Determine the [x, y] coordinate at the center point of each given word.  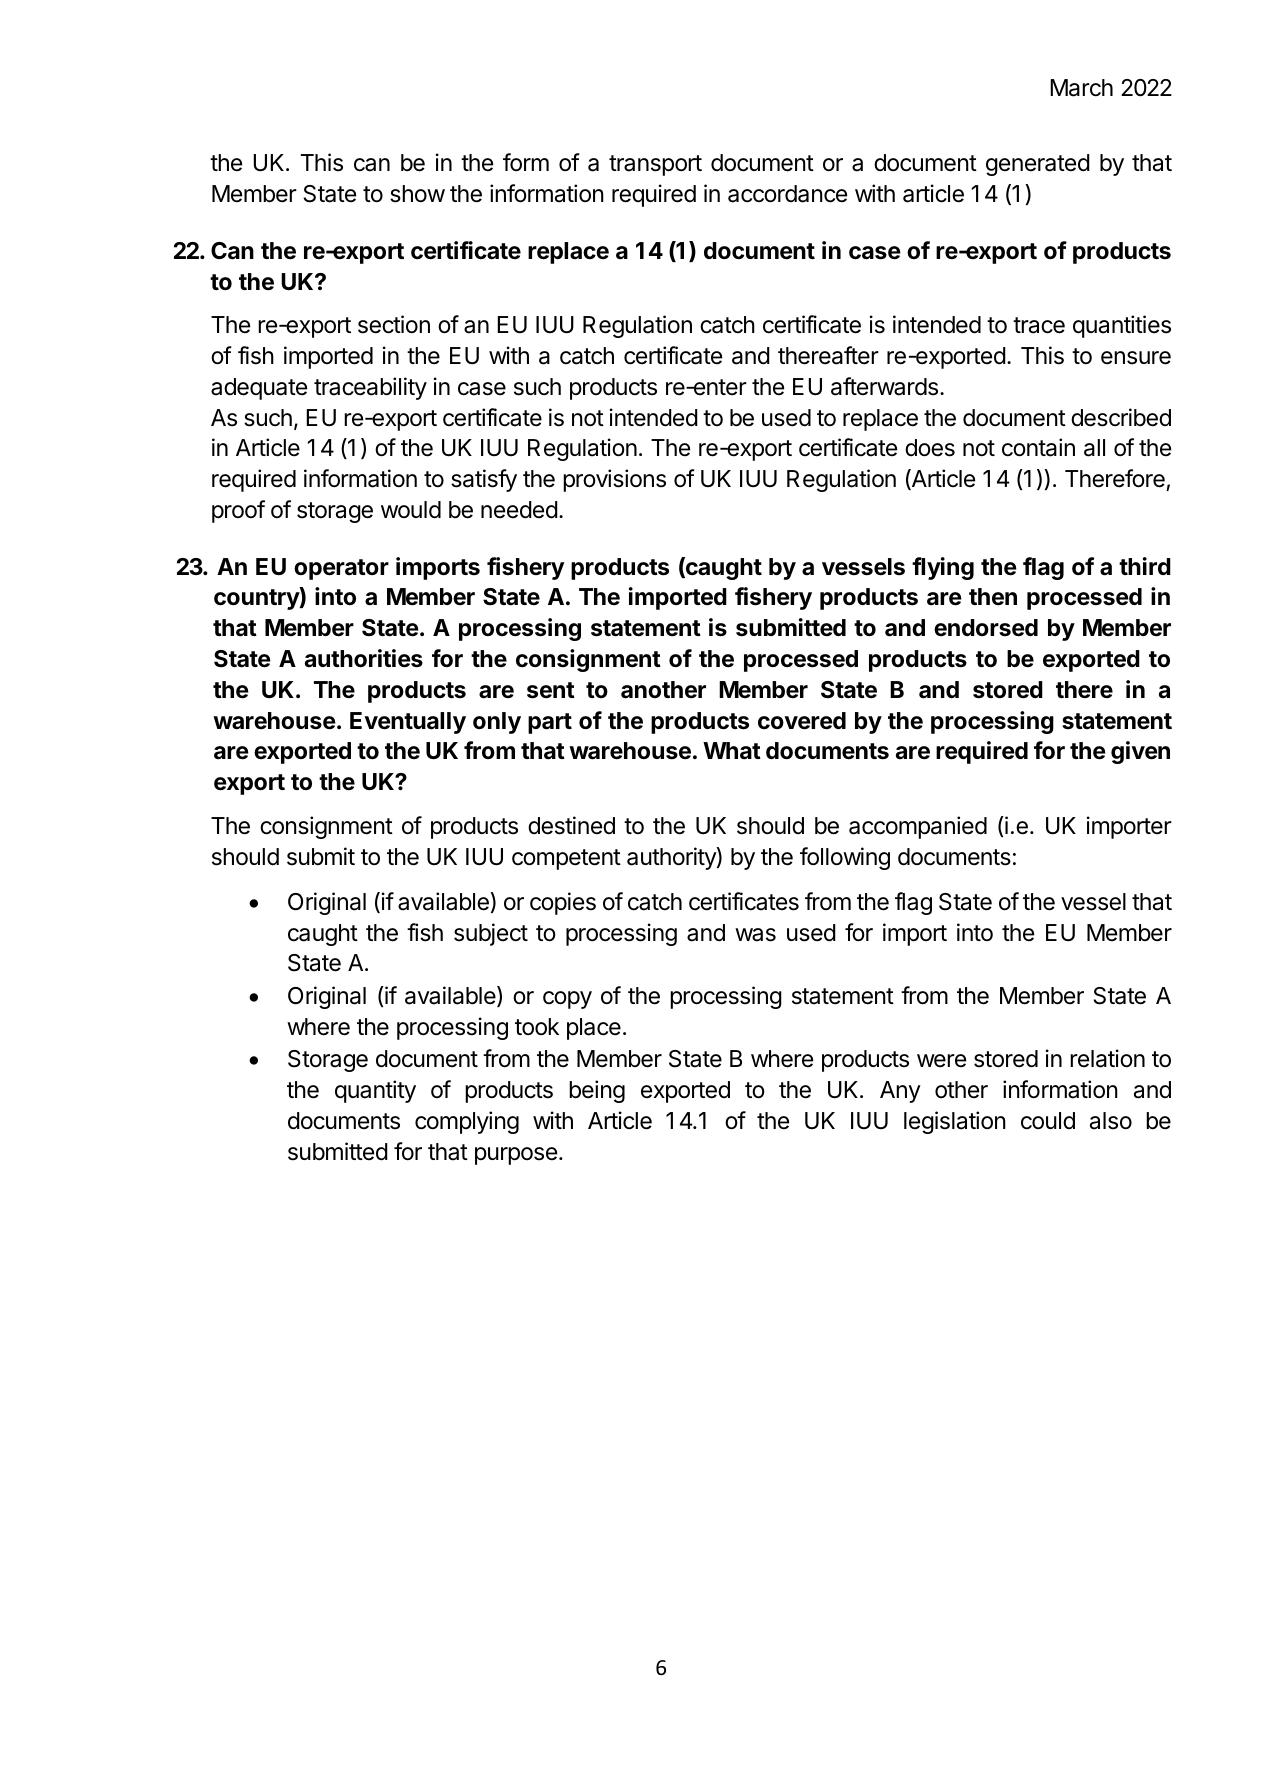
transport [655, 165]
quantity [375, 1091]
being [597, 1091]
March [1081, 88]
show [417, 194]
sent [551, 690]
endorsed [986, 628]
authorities [364, 658]
